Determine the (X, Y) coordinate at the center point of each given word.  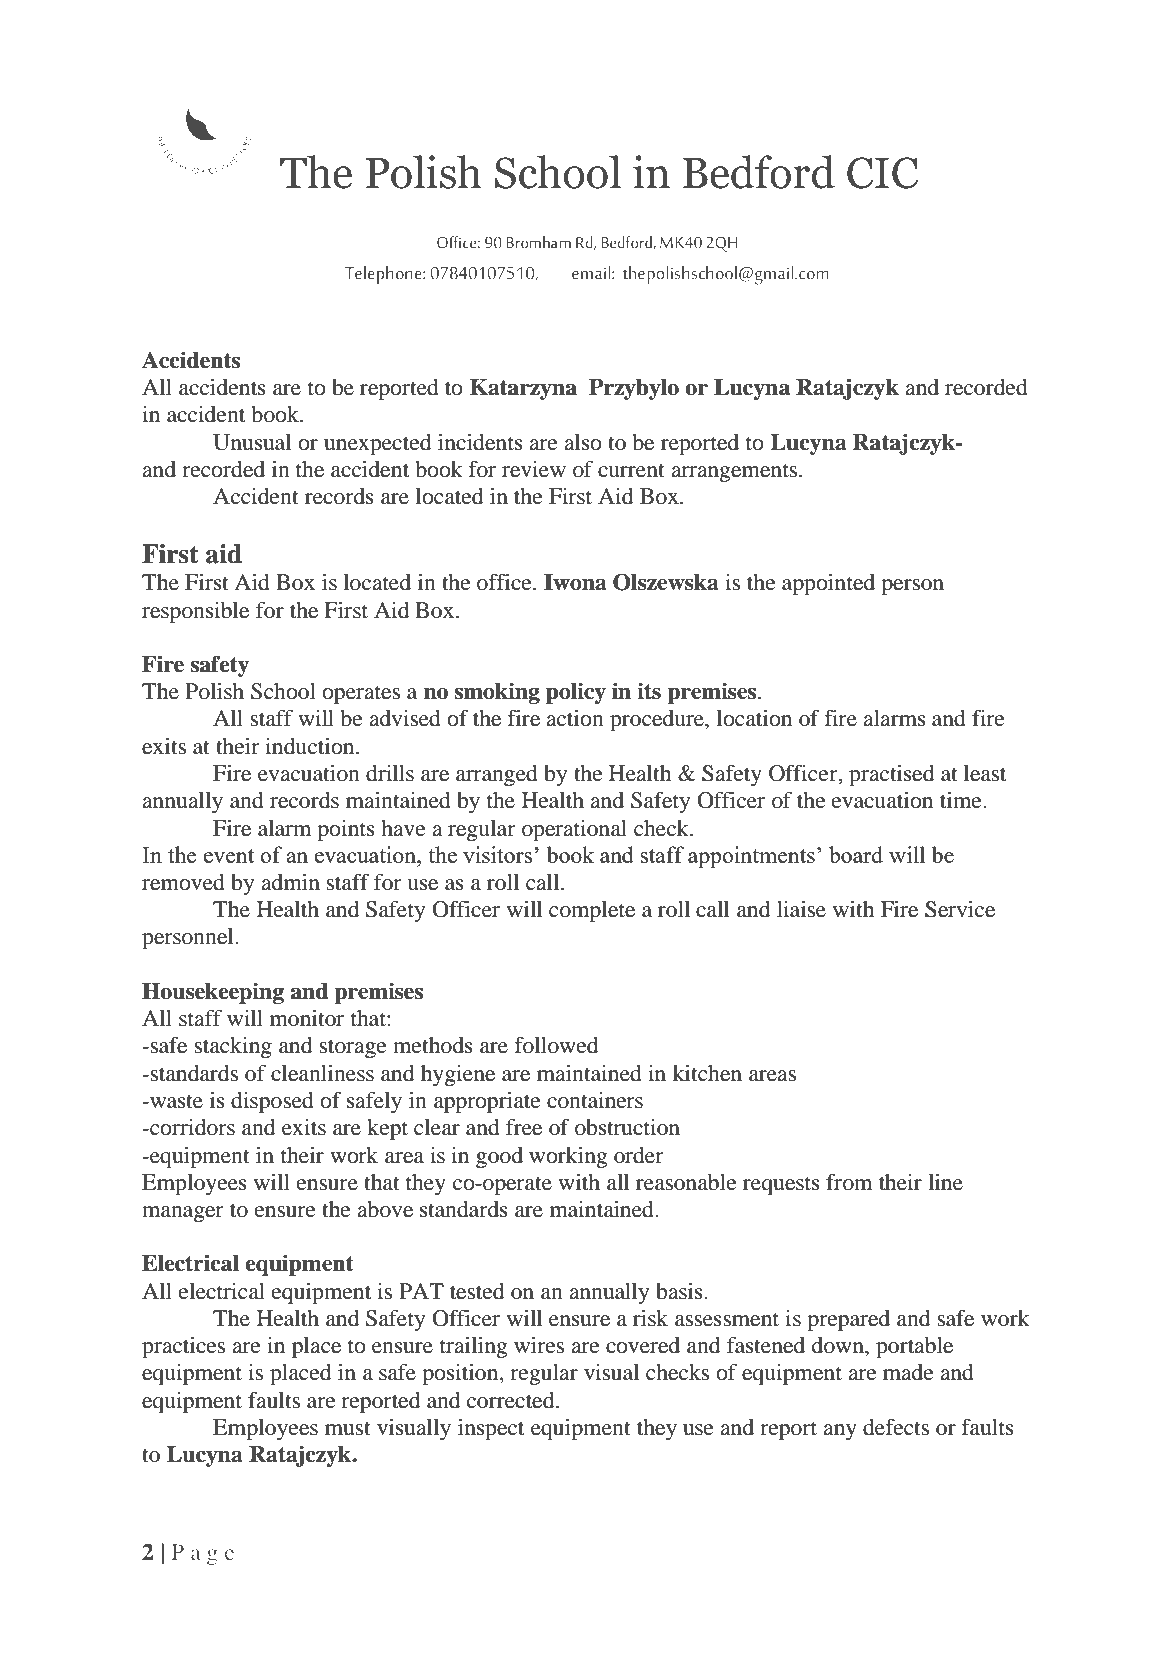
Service (960, 909)
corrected (512, 1400)
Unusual (252, 442)
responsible (195, 612)
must (348, 1428)
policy (576, 693)
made (908, 1372)
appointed (828, 584)
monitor (307, 1018)
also (583, 442)
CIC (882, 173)
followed (556, 1045)
